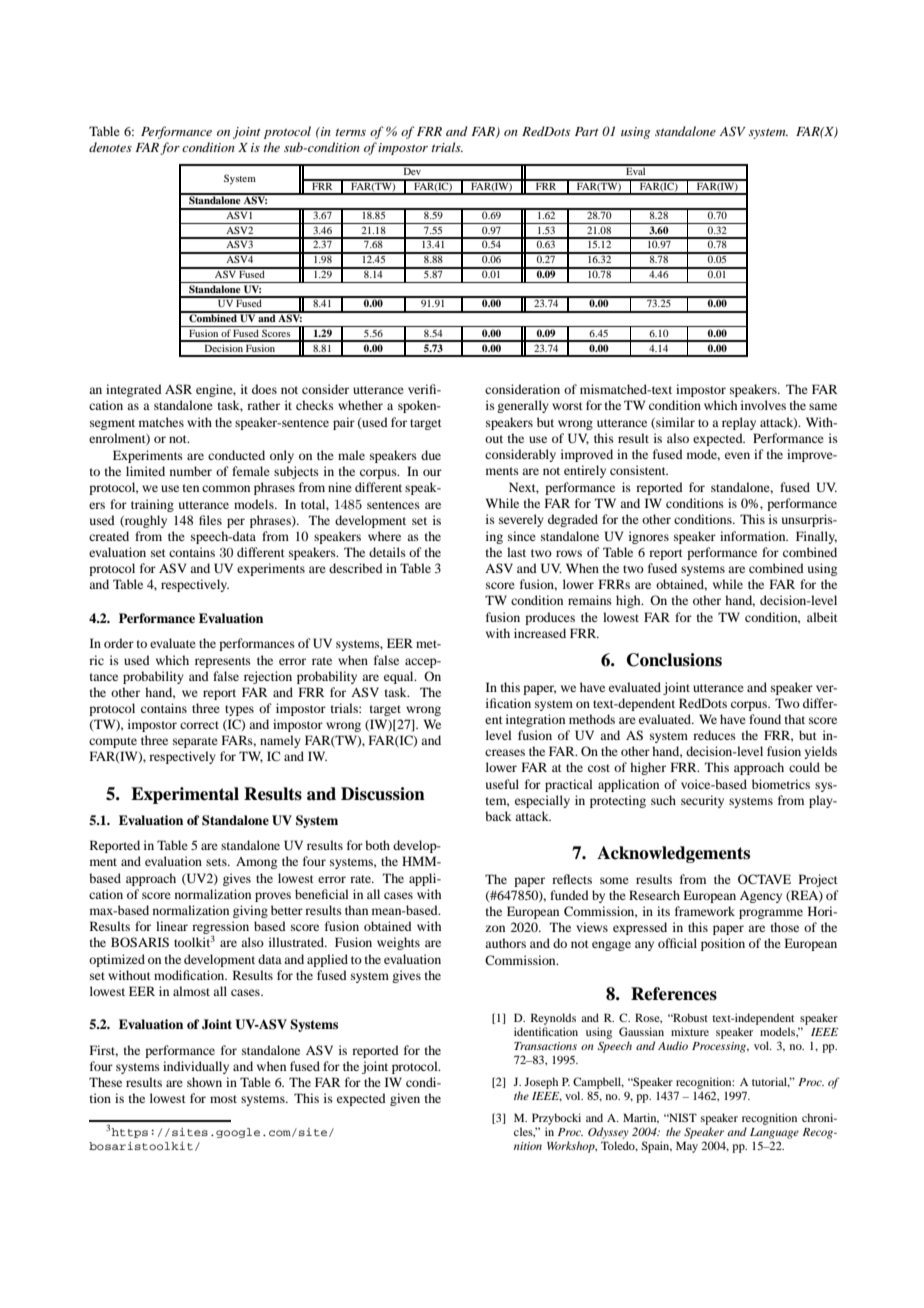  I want to click on generally, so click(523, 406).
